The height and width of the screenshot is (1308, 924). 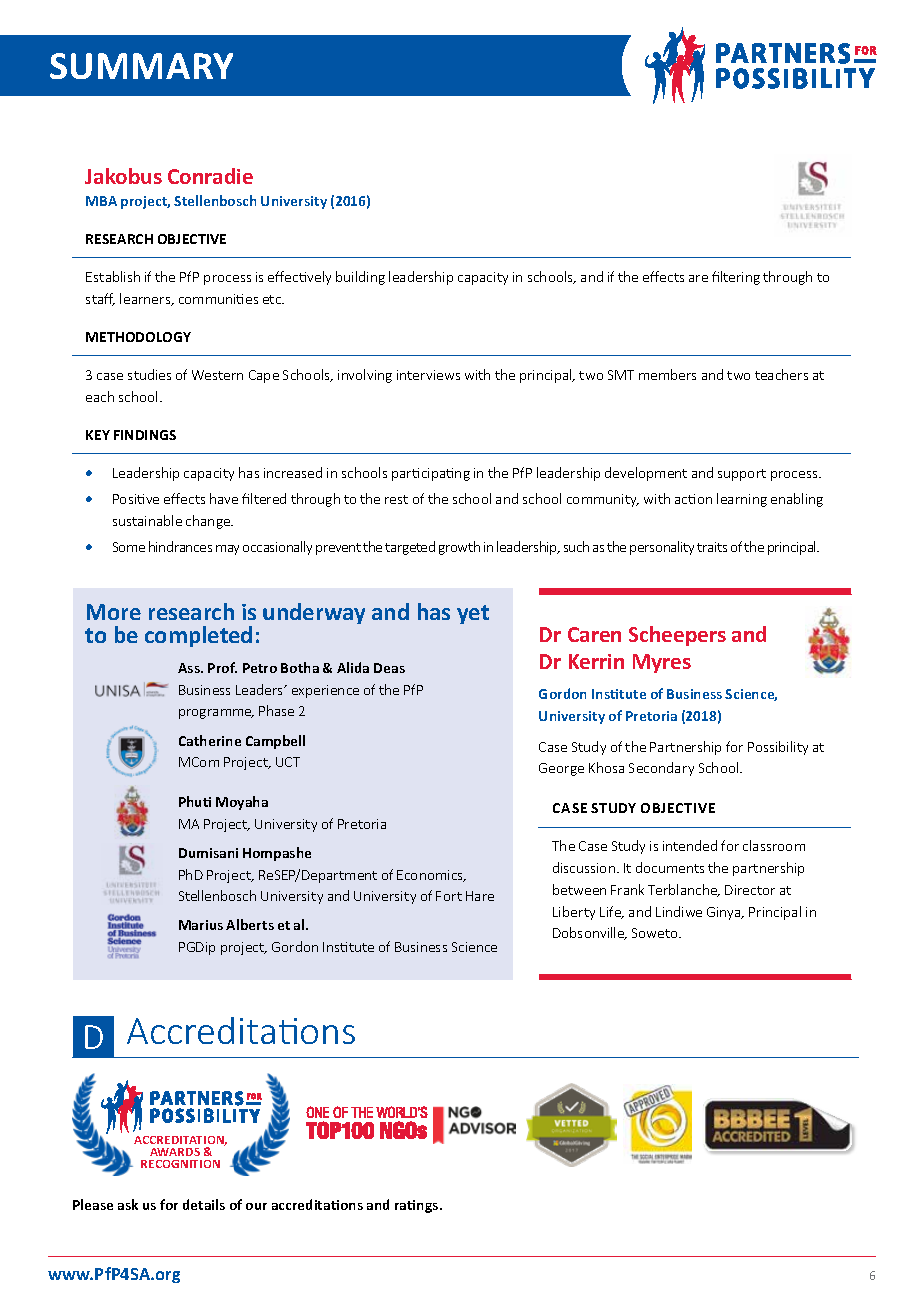 I want to click on RECOGNITION, so click(x=180, y=1164).
